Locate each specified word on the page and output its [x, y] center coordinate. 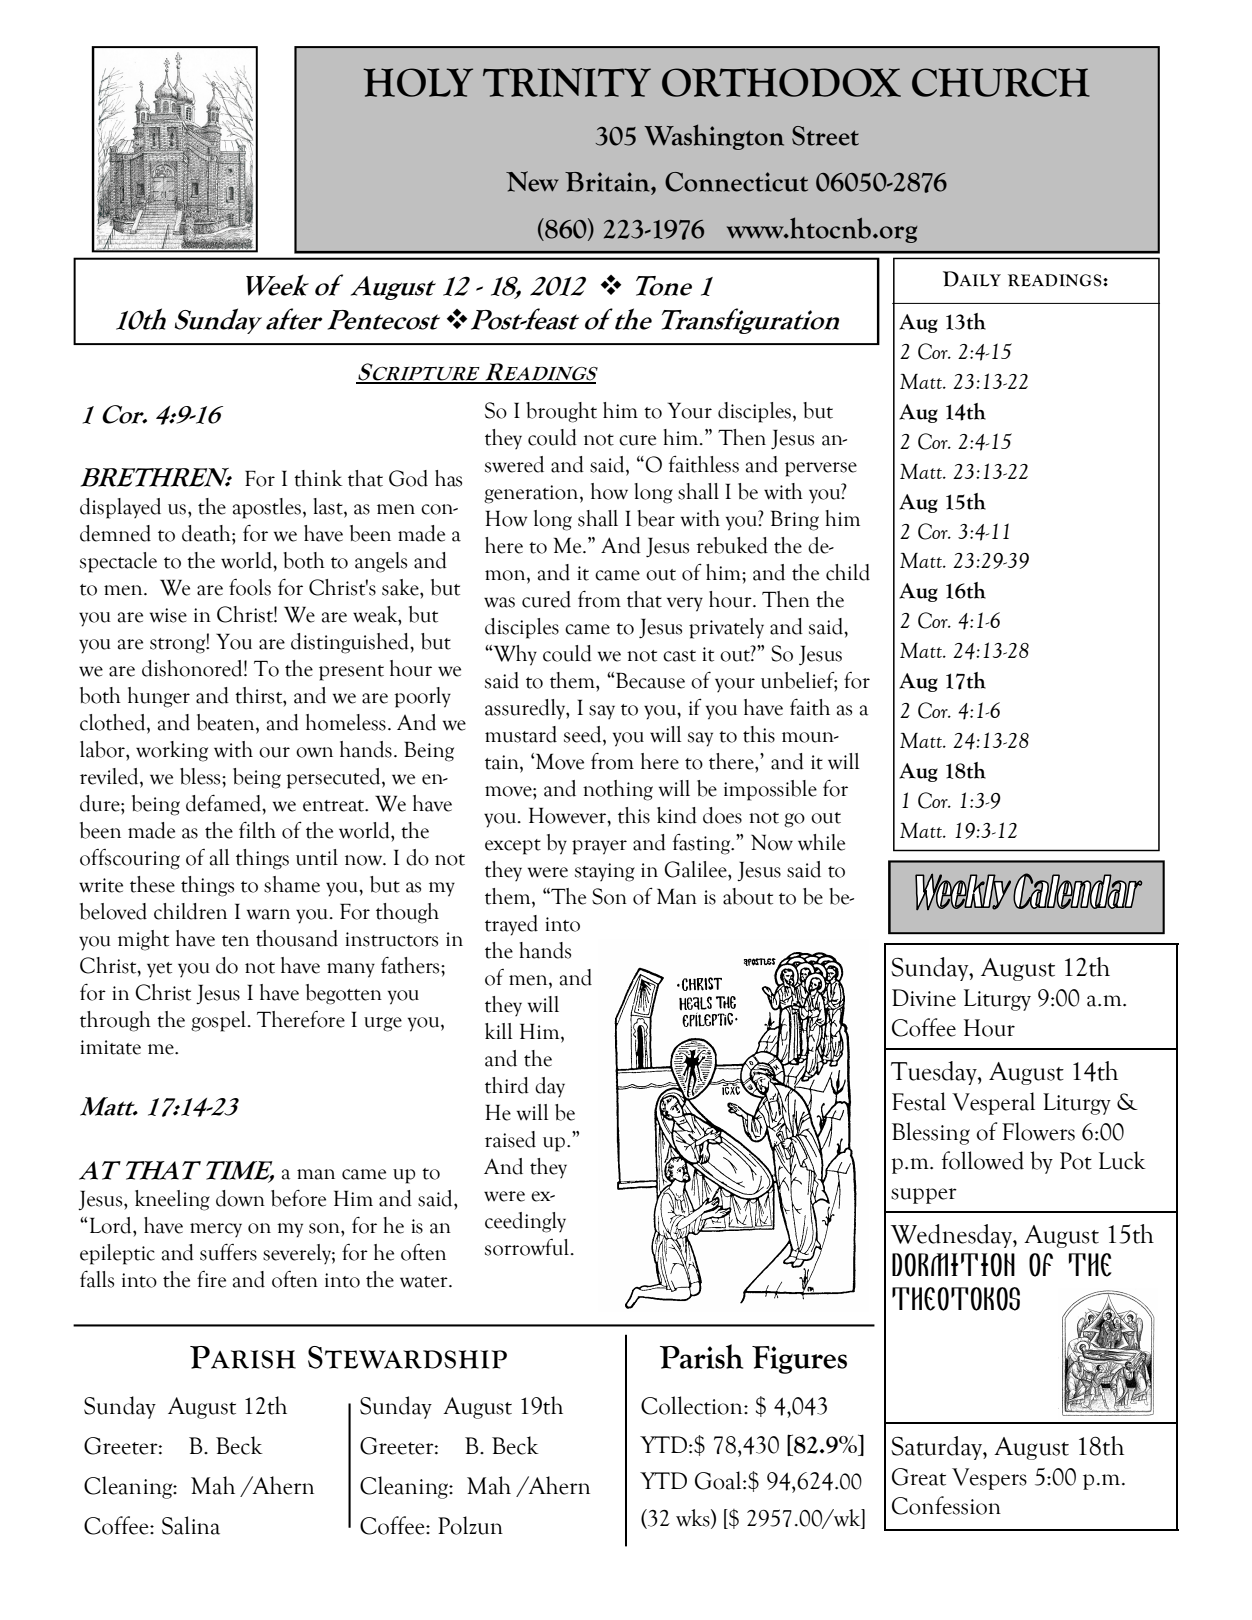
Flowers [1038, 1131]
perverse [821, 469]
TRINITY [567, 82]
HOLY [418, 82]
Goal [719, 1480]
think [318, 478]
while [821, 842]
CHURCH [1001, 82]
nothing [618, 790]
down [240, 1198]
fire [211, 1279]
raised [510, 1139]
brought [561, 412]
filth [257, 830]
